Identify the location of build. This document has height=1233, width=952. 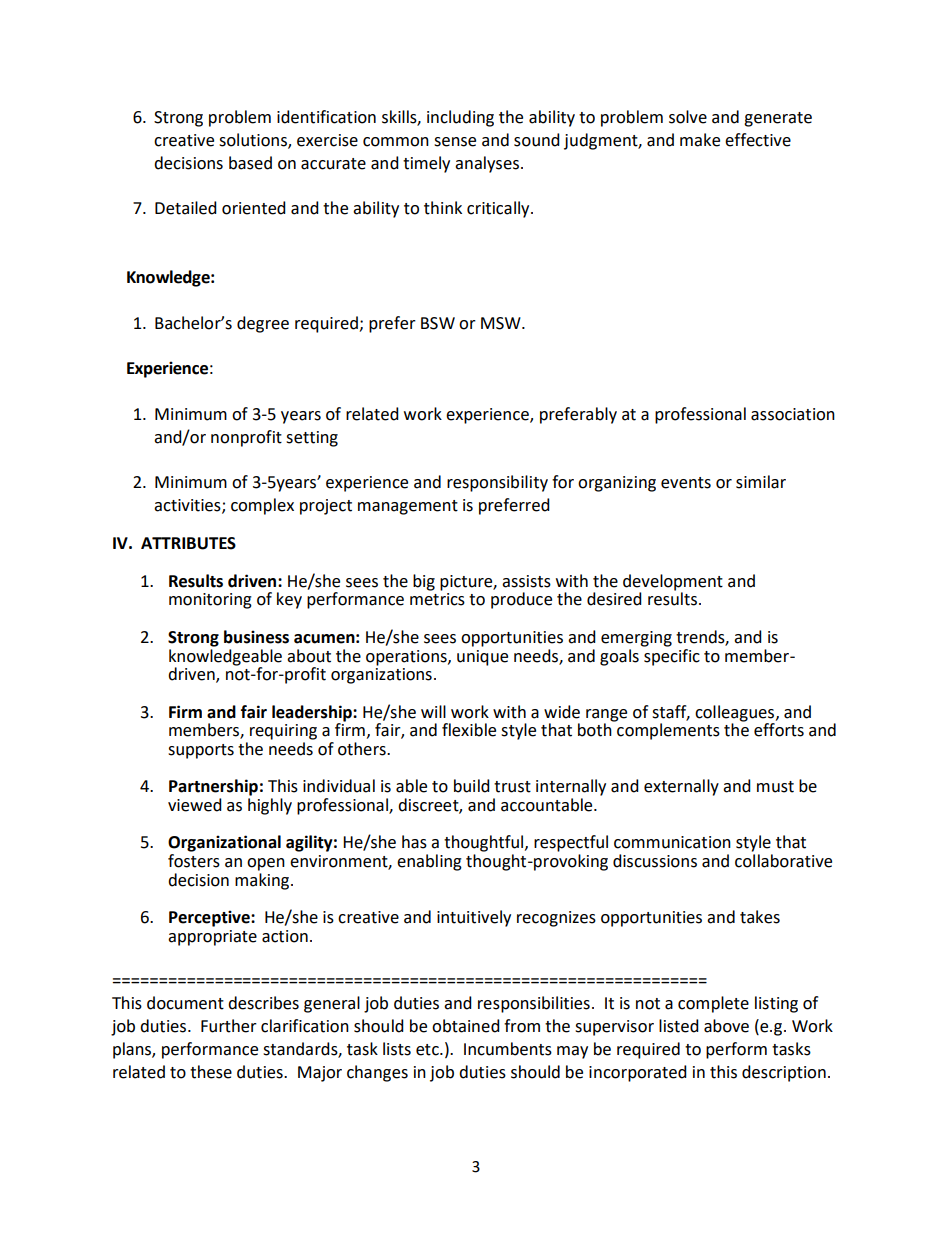
(472, 786).
